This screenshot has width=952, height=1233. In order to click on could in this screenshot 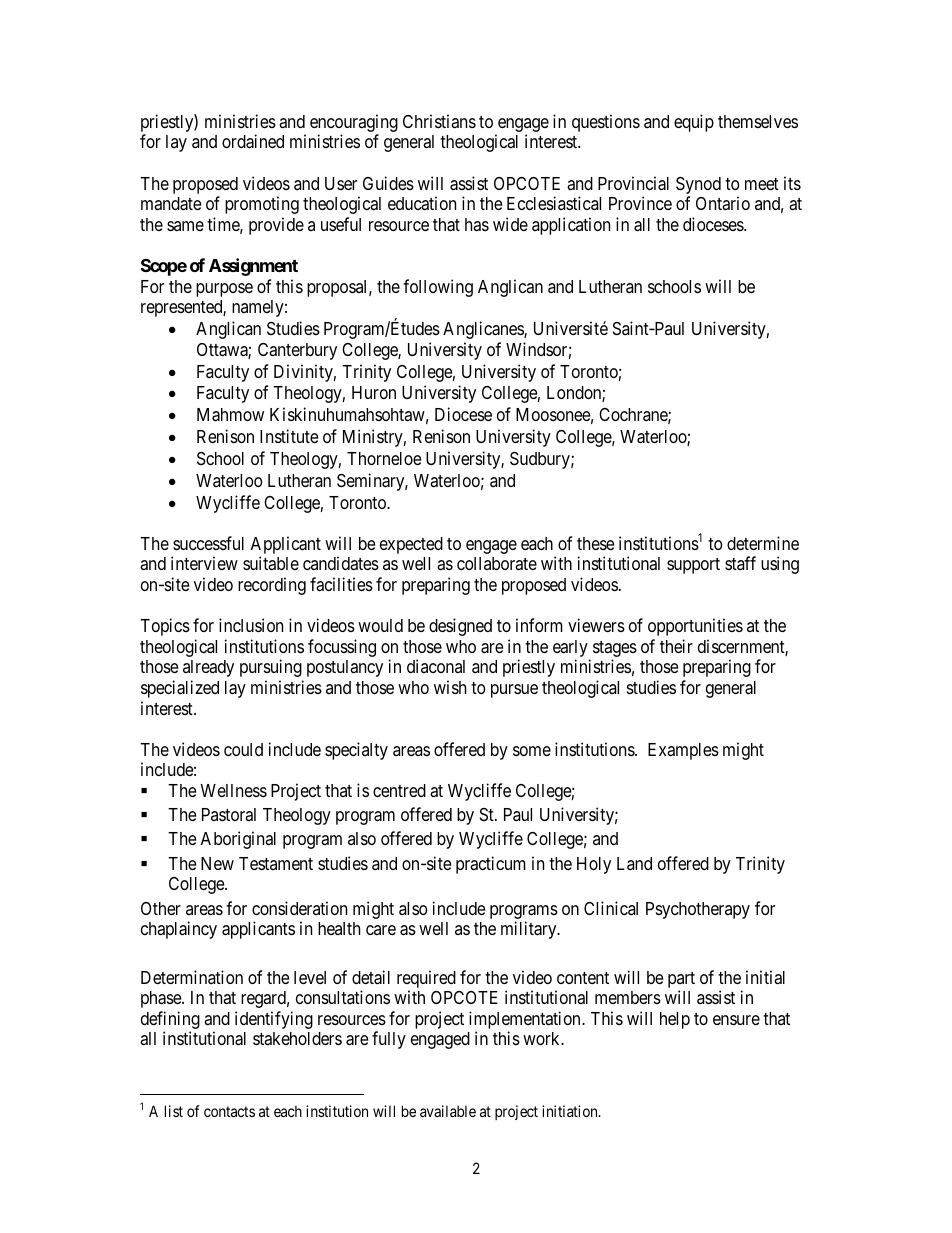, I will do `click(243, 749)`.
